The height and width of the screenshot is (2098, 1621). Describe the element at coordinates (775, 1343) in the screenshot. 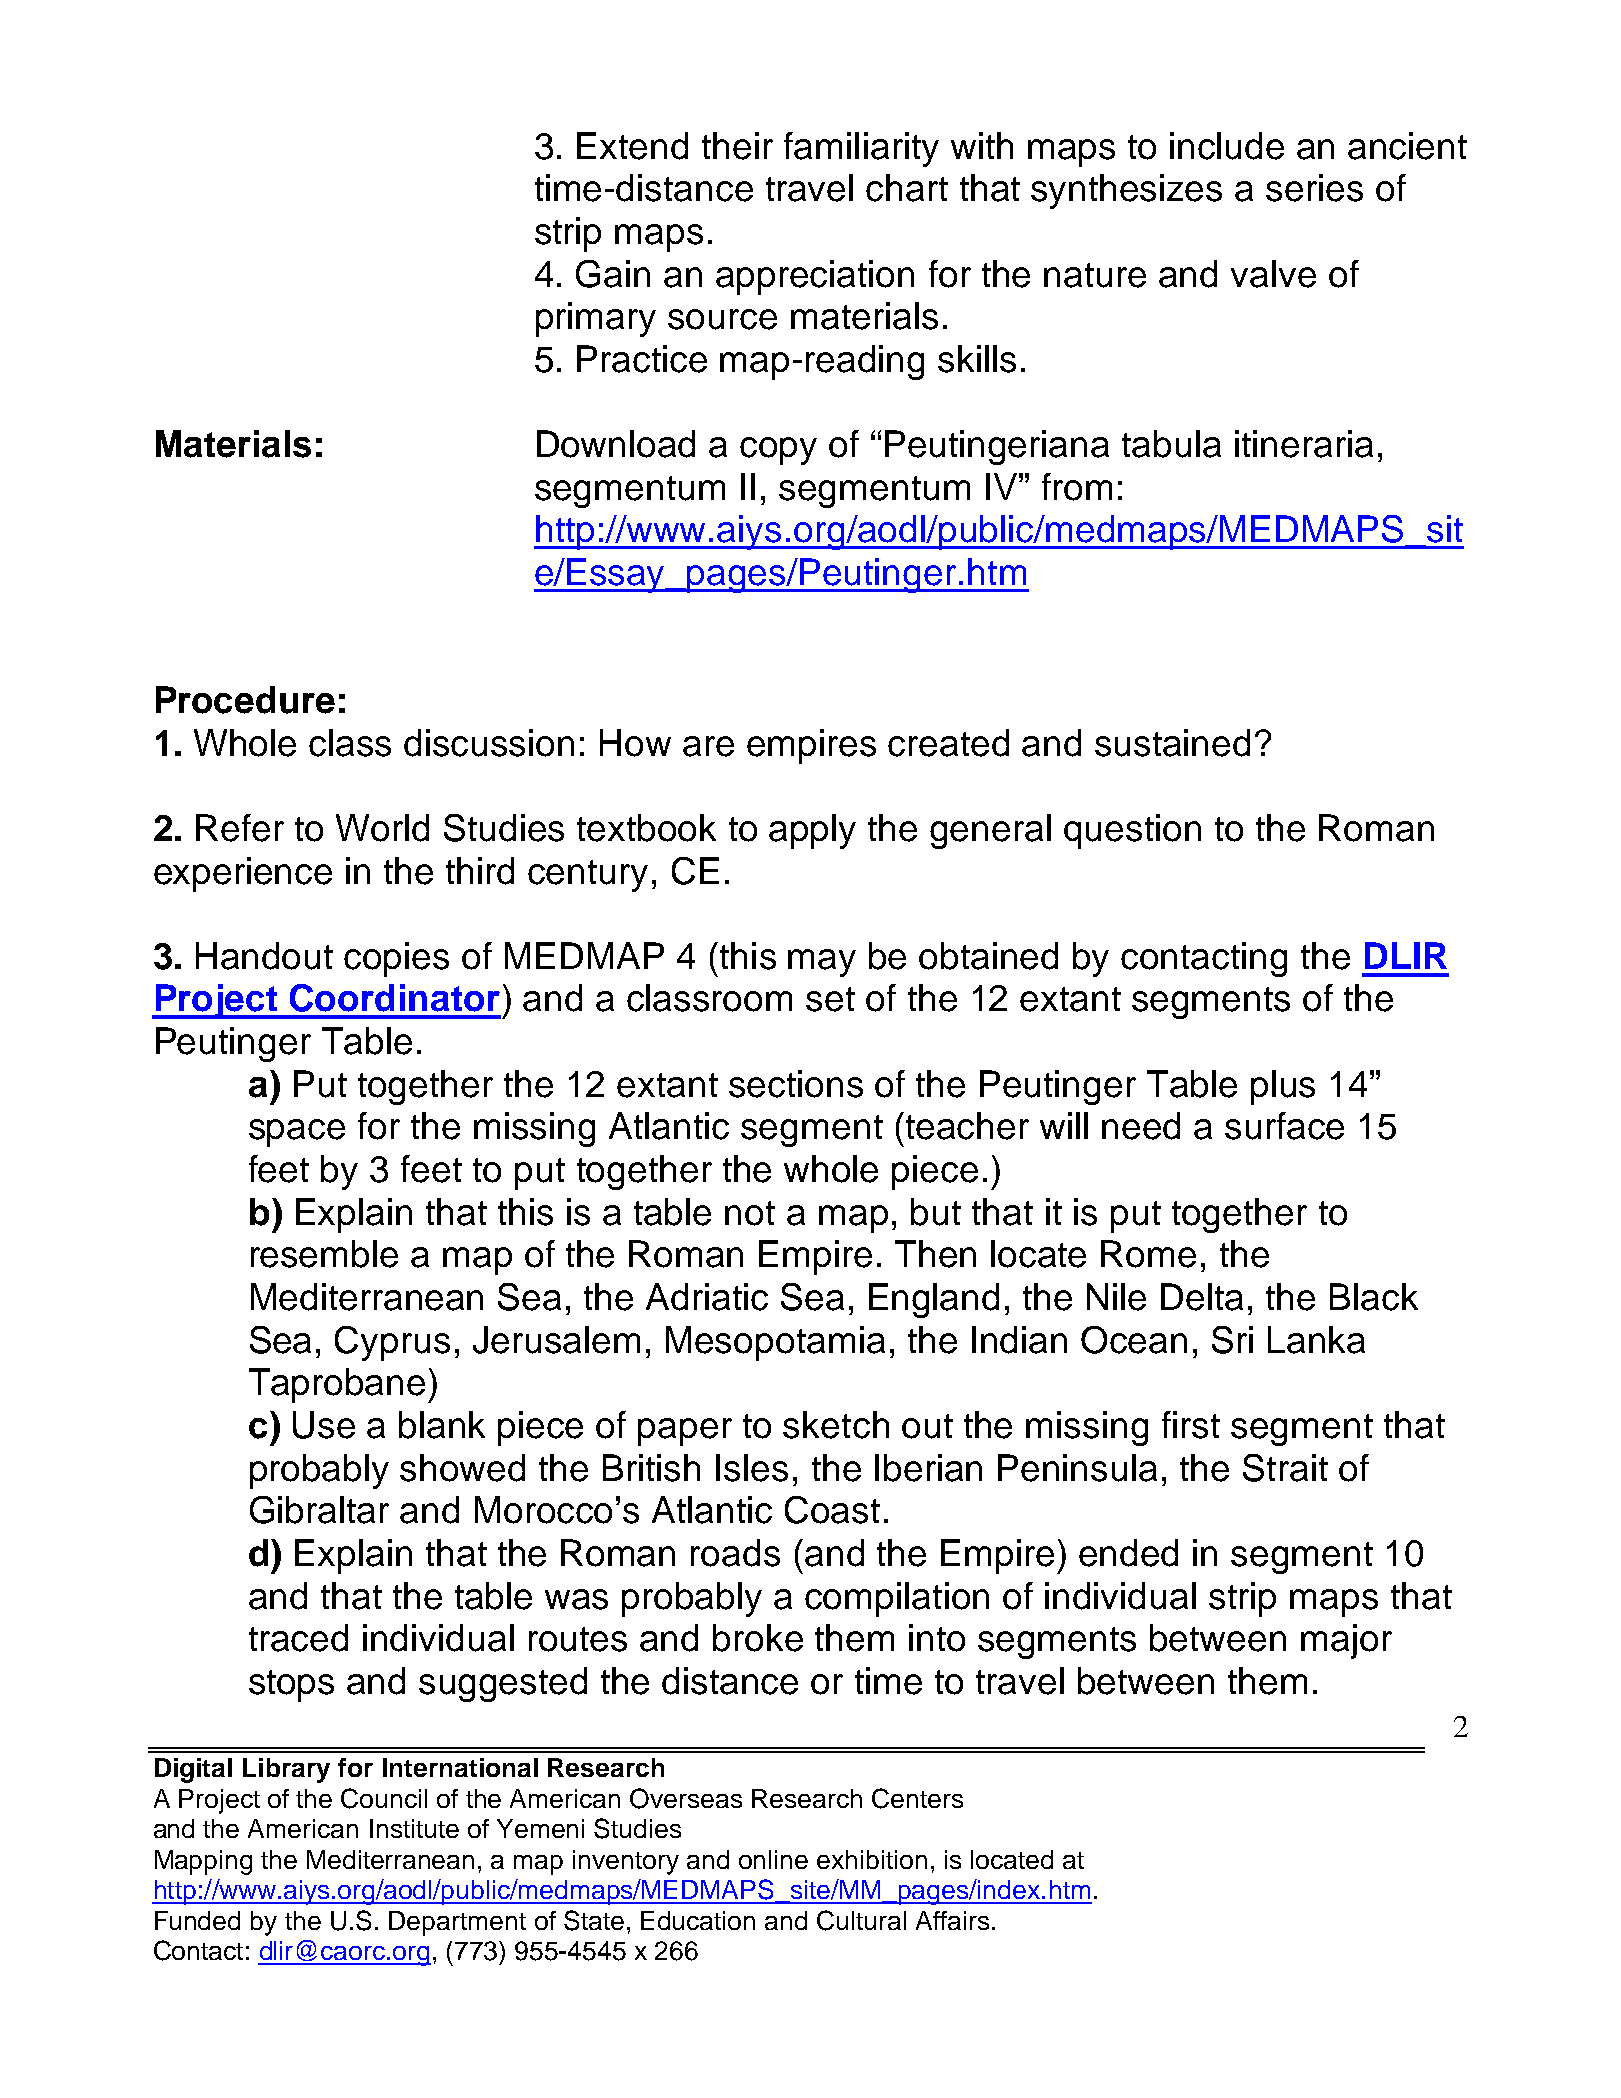

I see `Mesopotamia` at that location.
